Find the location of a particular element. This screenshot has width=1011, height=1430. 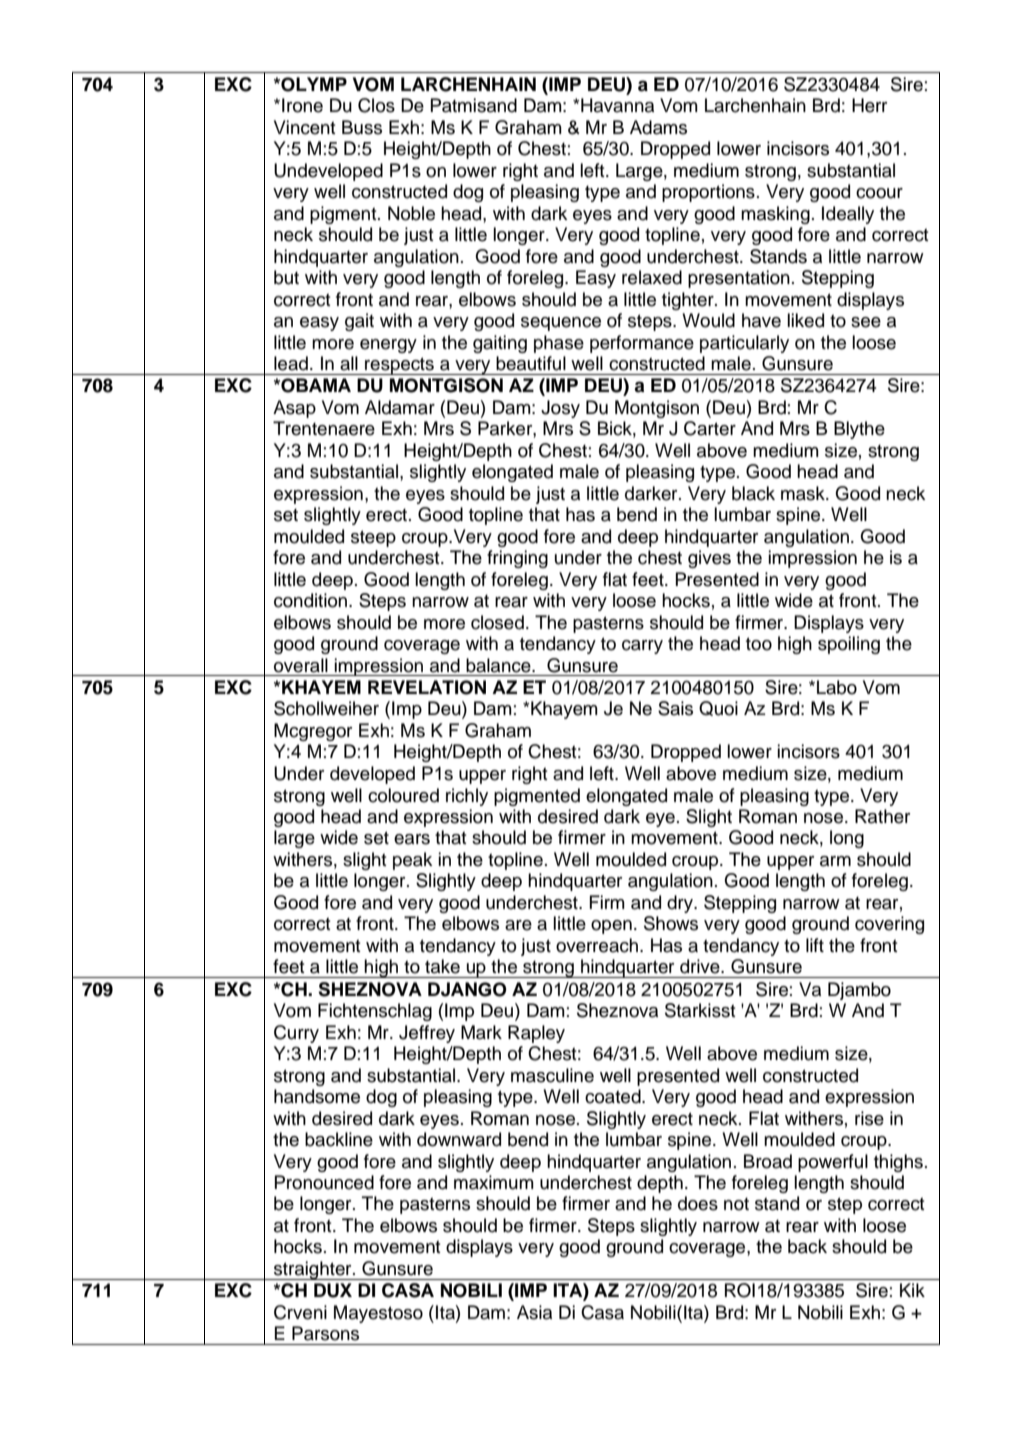

Herr is located at coordinates (869, 105).
